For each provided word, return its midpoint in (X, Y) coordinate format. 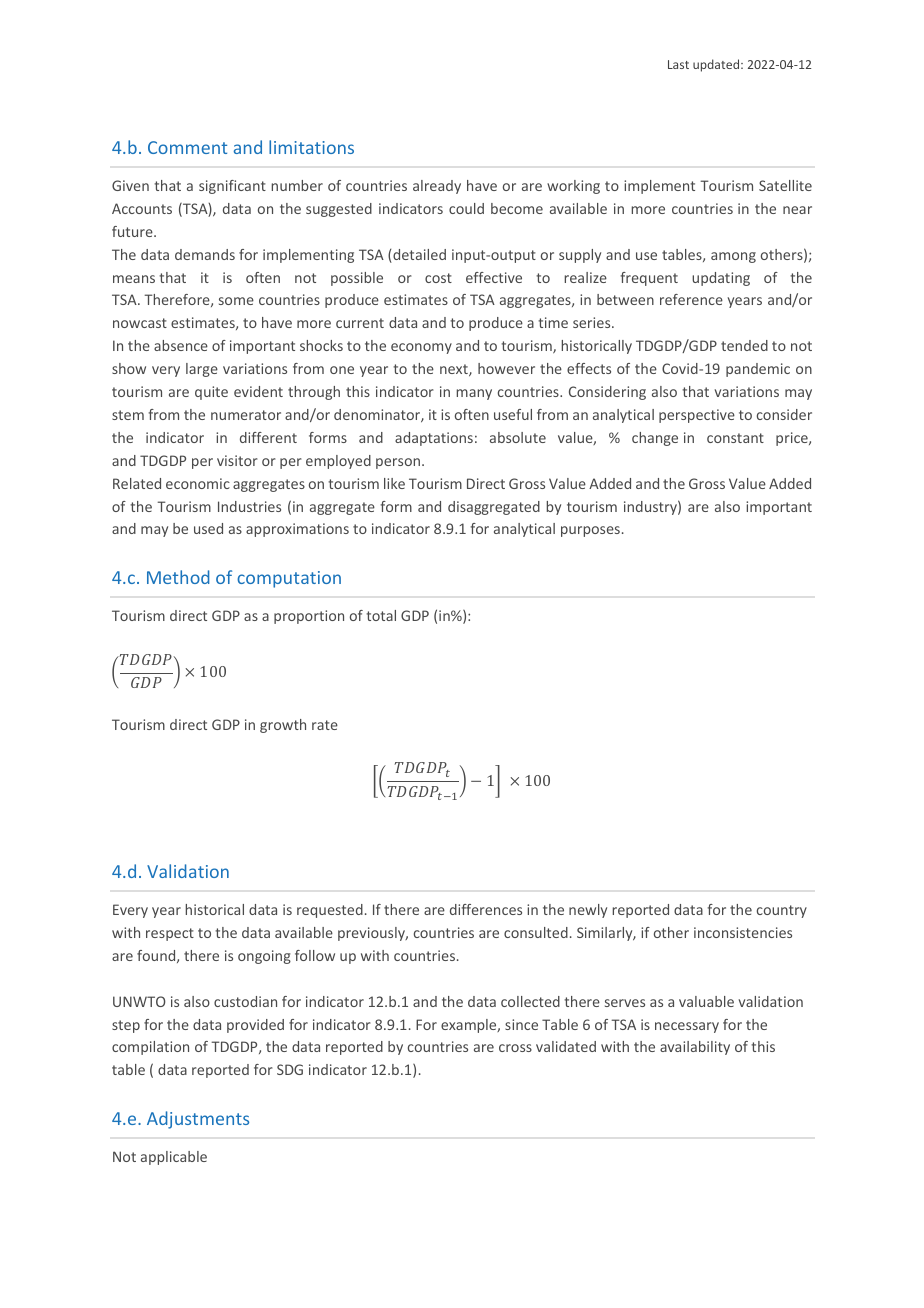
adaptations (434, 439)
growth (283, 726)
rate (325, 725)
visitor (237, 460)
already (437, 187)
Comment (187, 147)
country (782, 911)
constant (735, 438)
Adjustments (198, 1120)
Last (678, 64)
